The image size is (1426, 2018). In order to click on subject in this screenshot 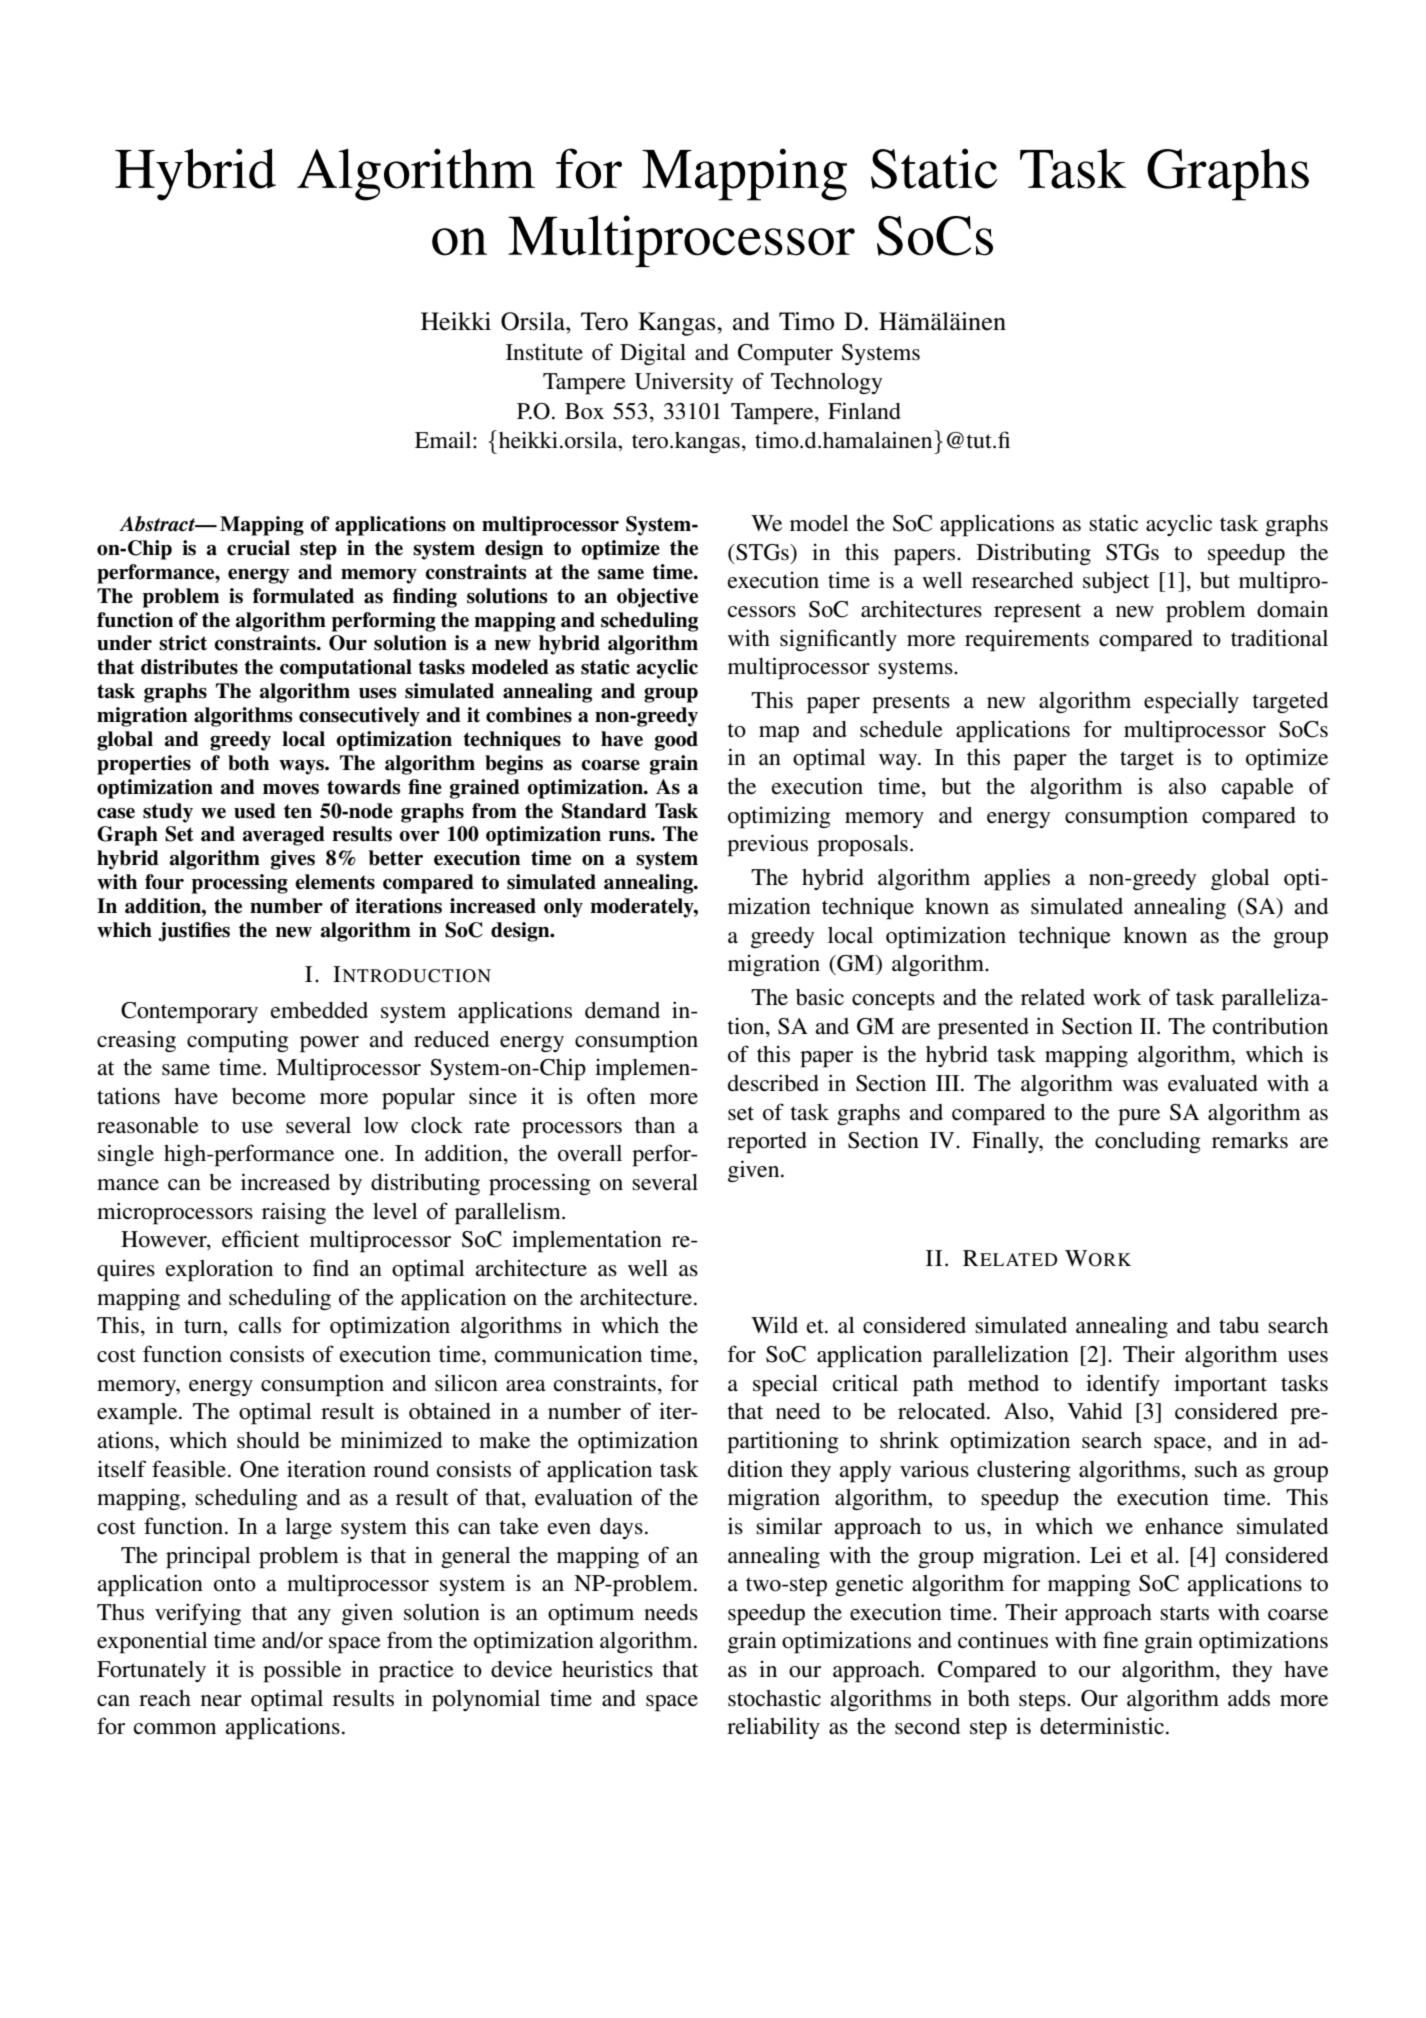, I will do `click(1116, 582)`.
